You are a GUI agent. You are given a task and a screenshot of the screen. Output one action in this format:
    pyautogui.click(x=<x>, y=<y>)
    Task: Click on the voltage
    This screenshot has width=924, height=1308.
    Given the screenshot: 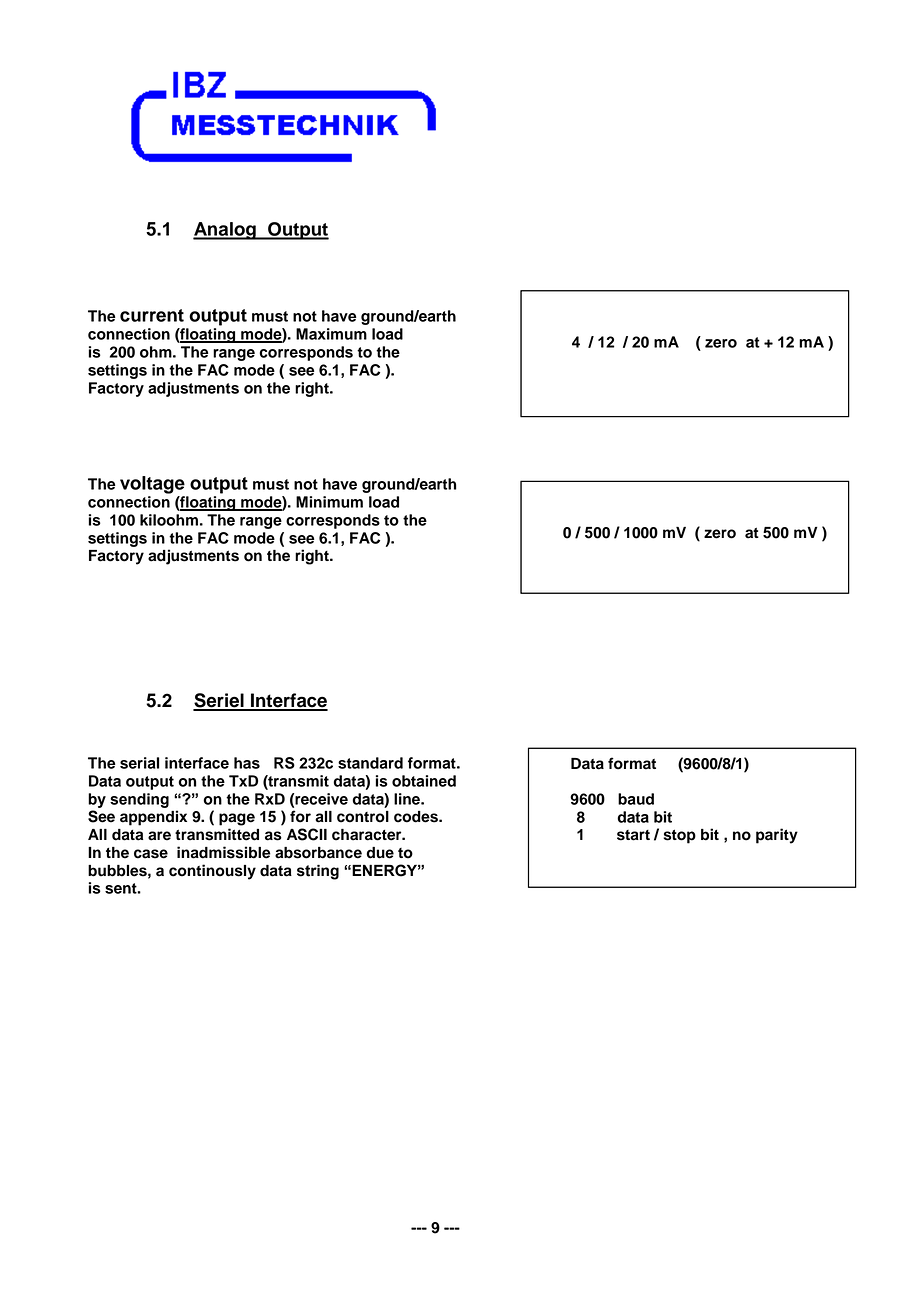 What is the action you would take?
    pyautogui.click(x=152, y=485)
